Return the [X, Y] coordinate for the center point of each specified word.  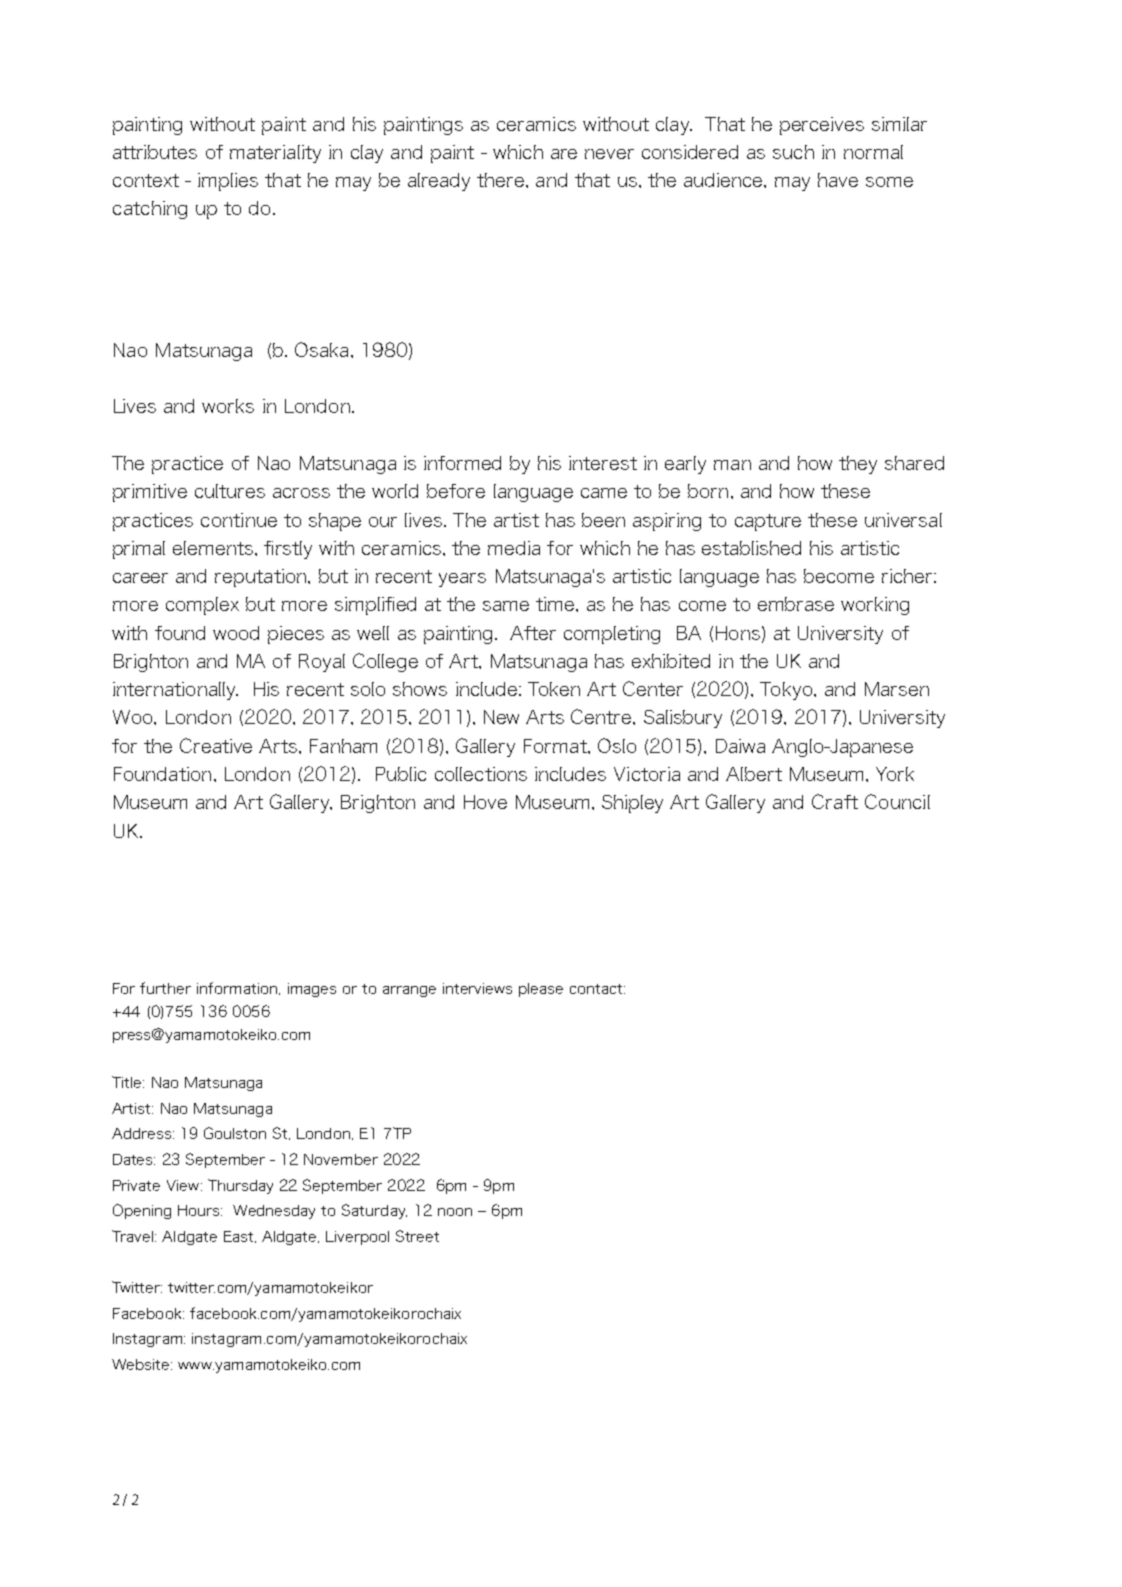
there [500, 180]
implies [228, 182]
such [793, 152]
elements [213, 548]
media [514, 548]
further [165, 988]
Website [142, 1364]
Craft [835, 801]
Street [417, 1236]
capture [768, 522]
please [541, 990]
